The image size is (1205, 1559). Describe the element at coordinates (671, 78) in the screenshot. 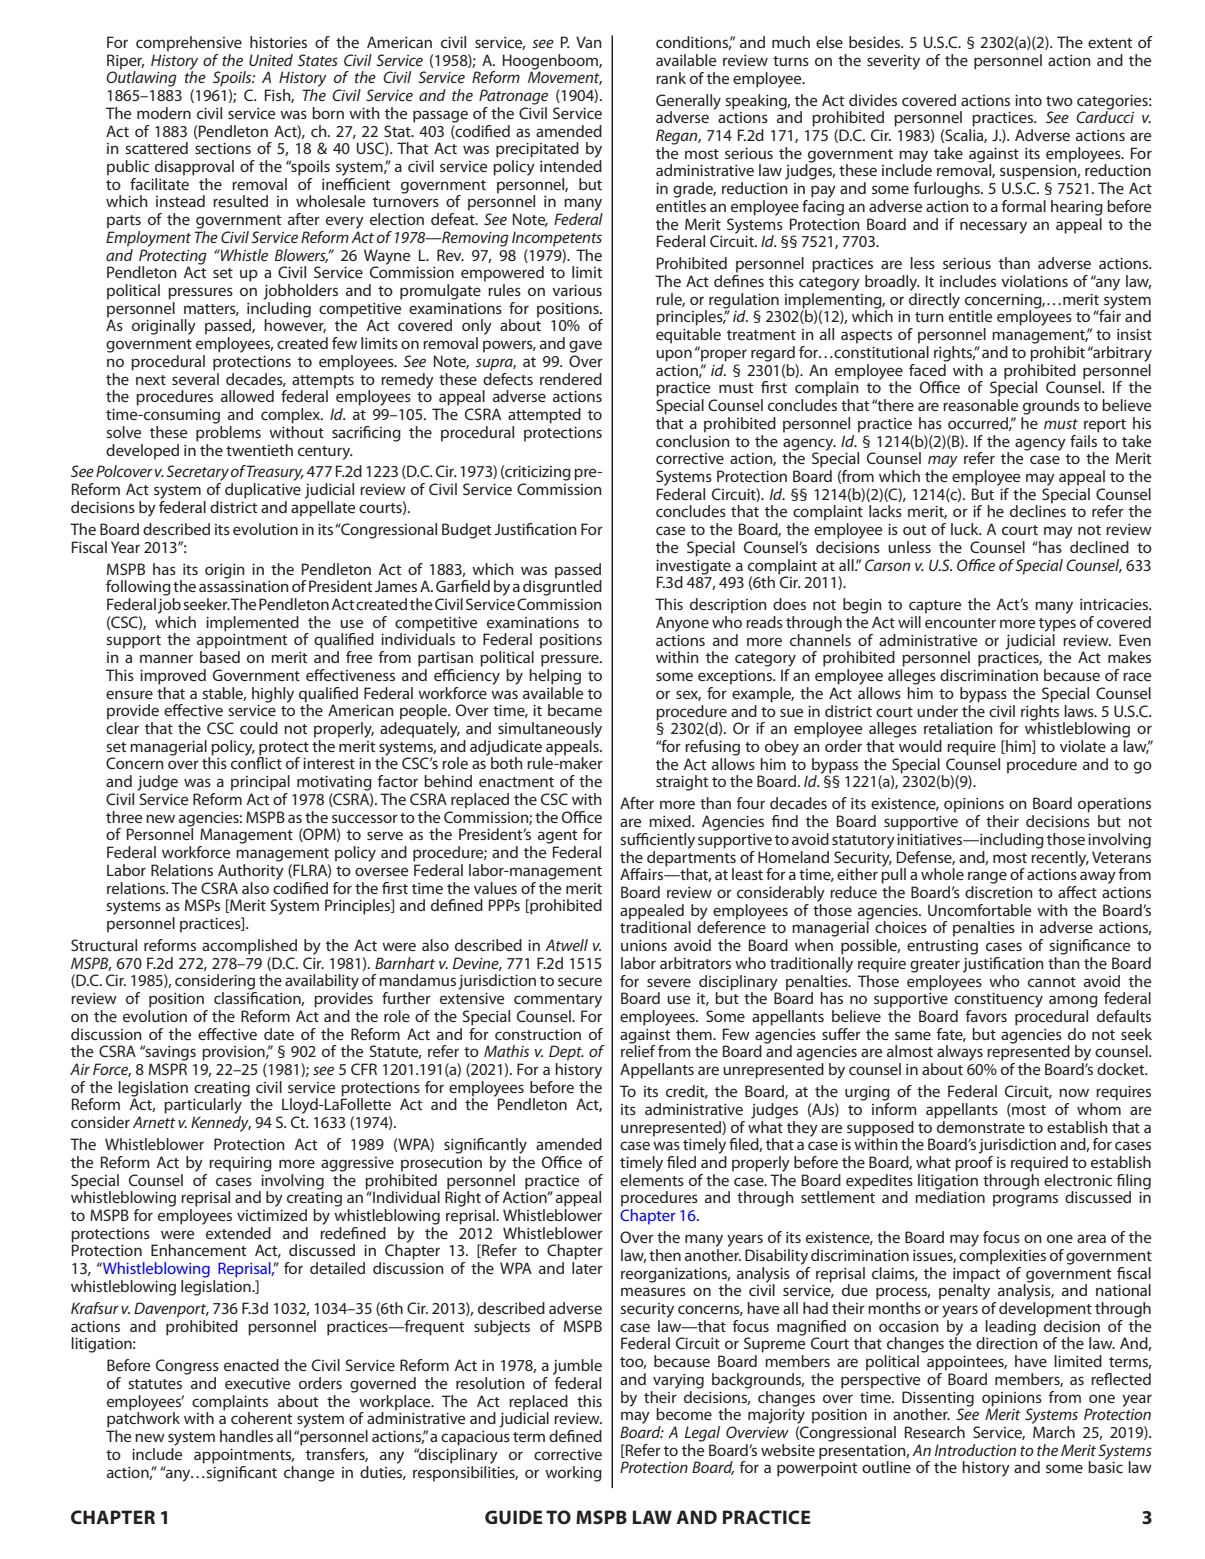

I see `rank` at that location.
